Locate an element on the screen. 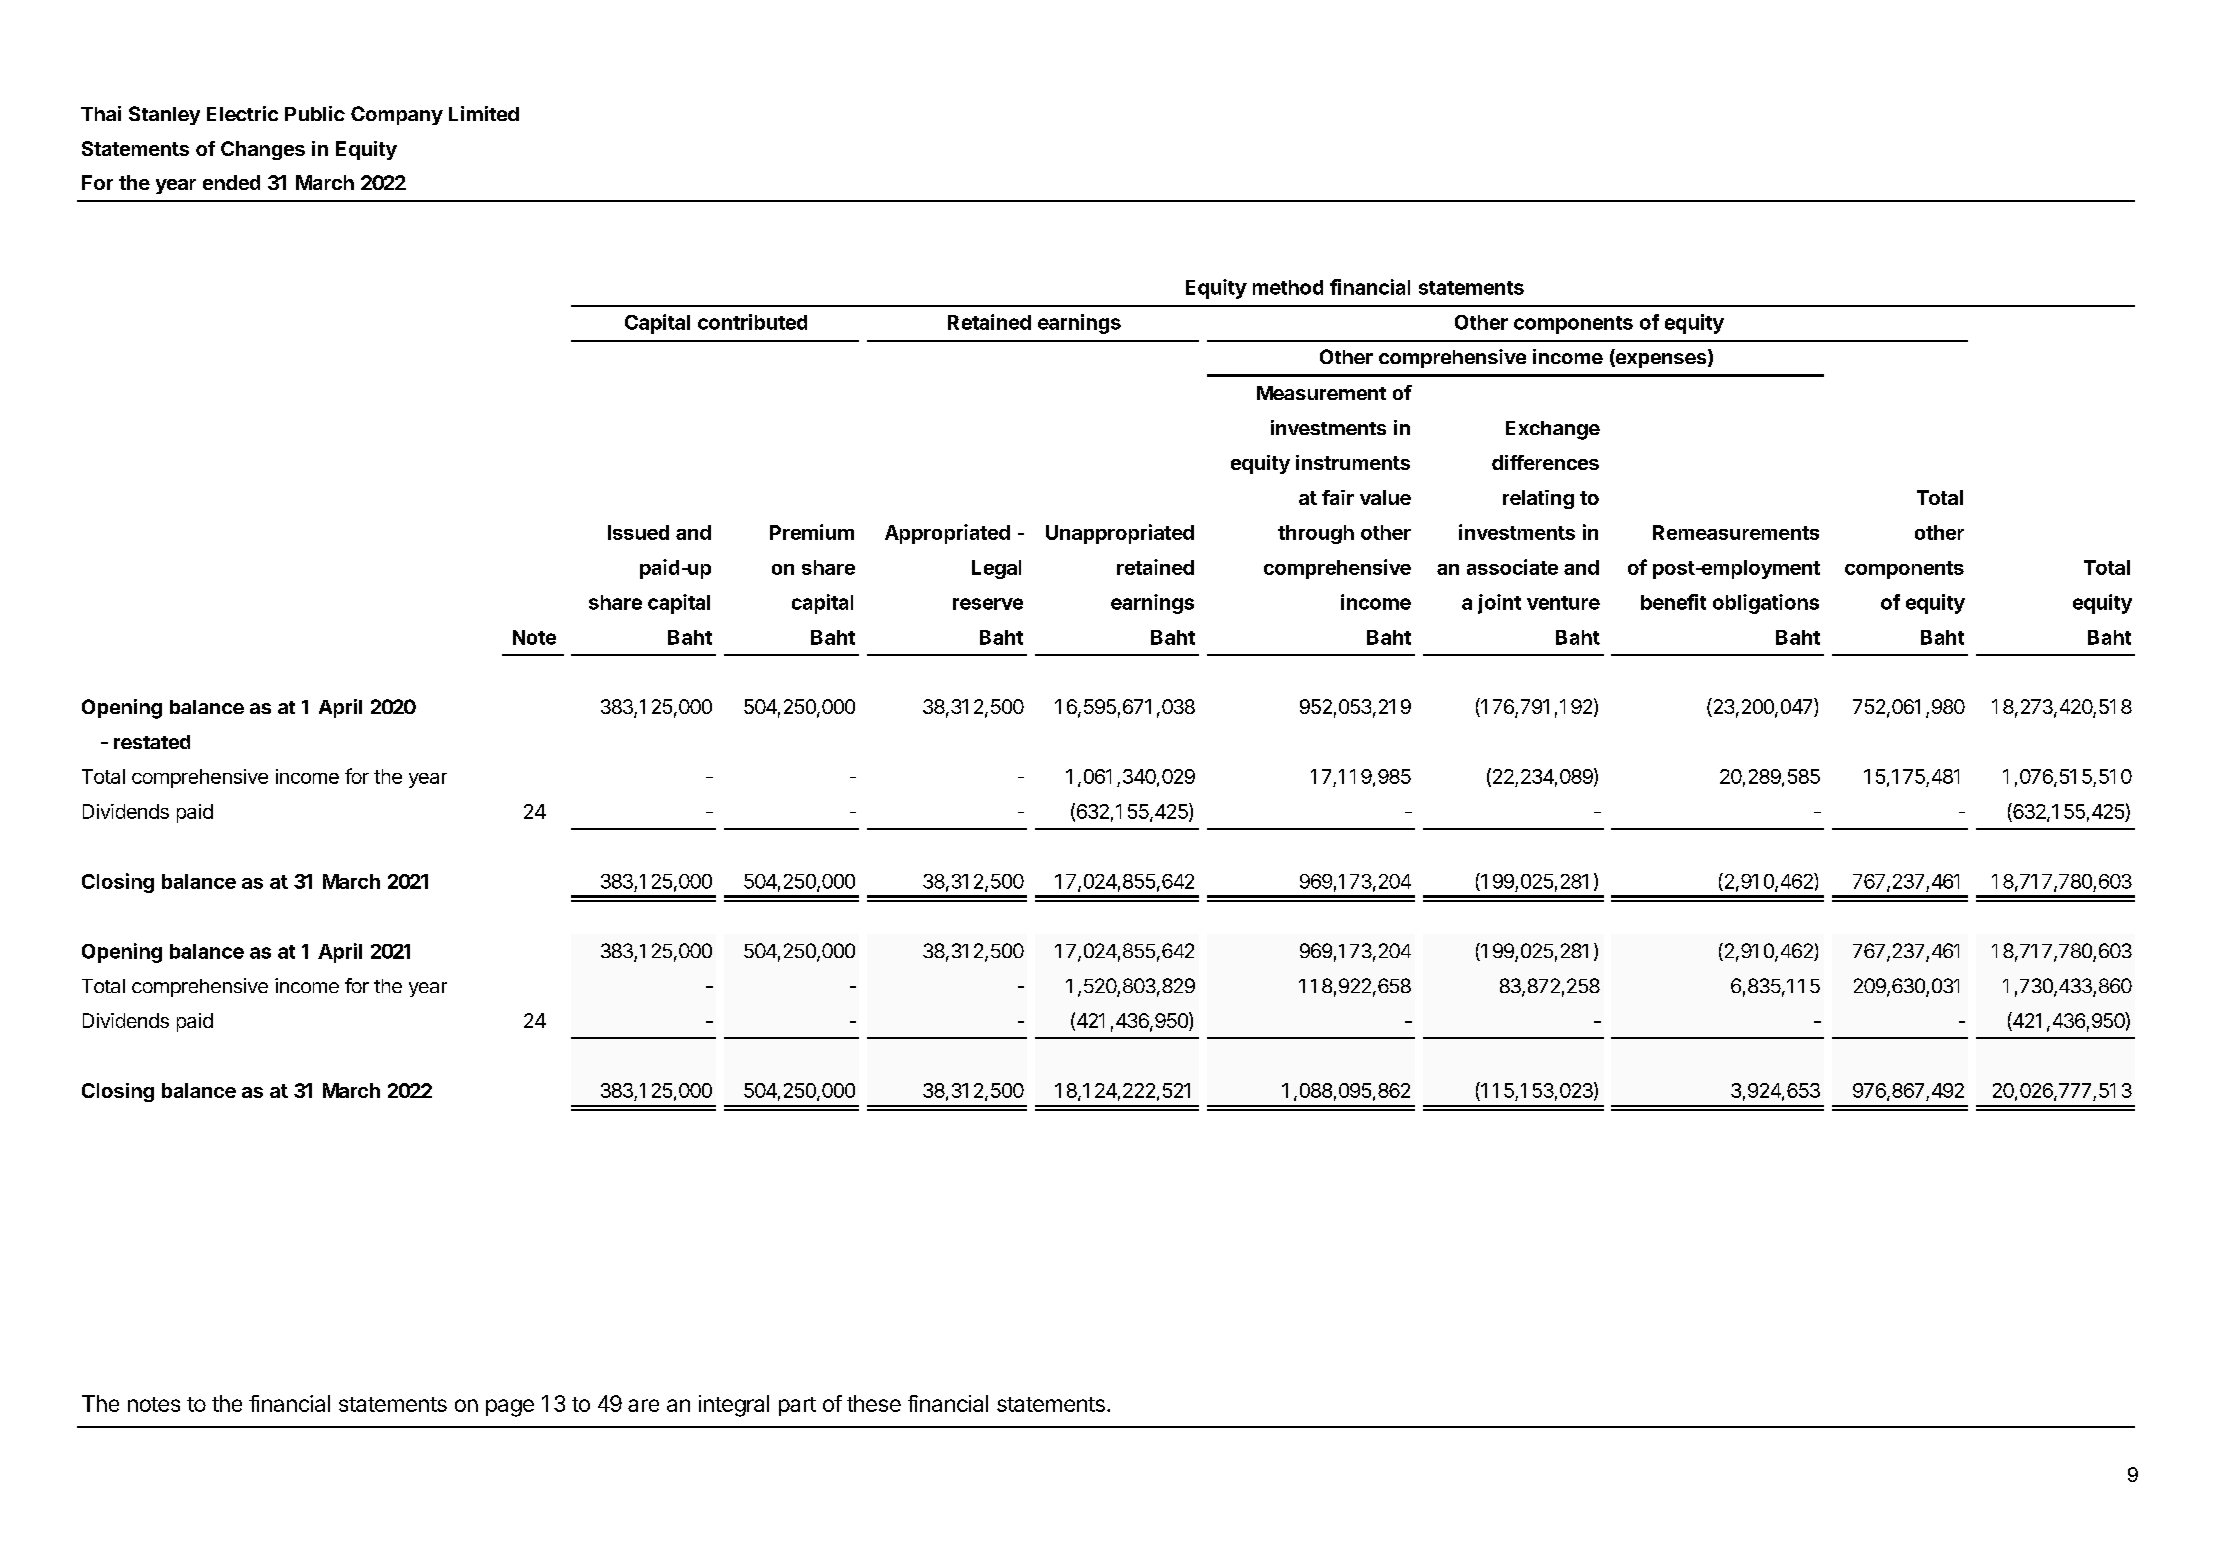  Changes is located at coordinates (263, 150).
